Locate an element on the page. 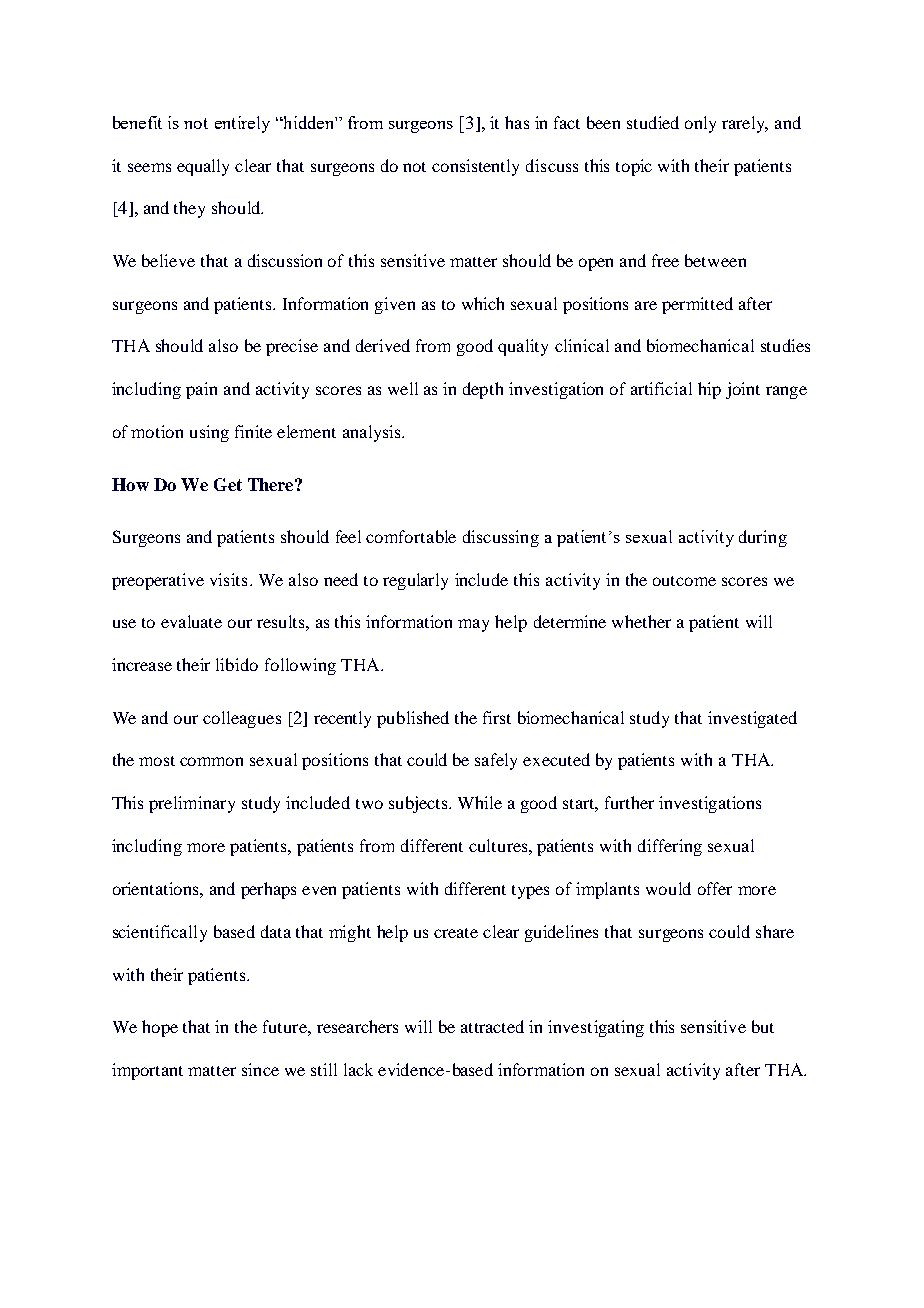  only is located at coordinates (700, 124).
